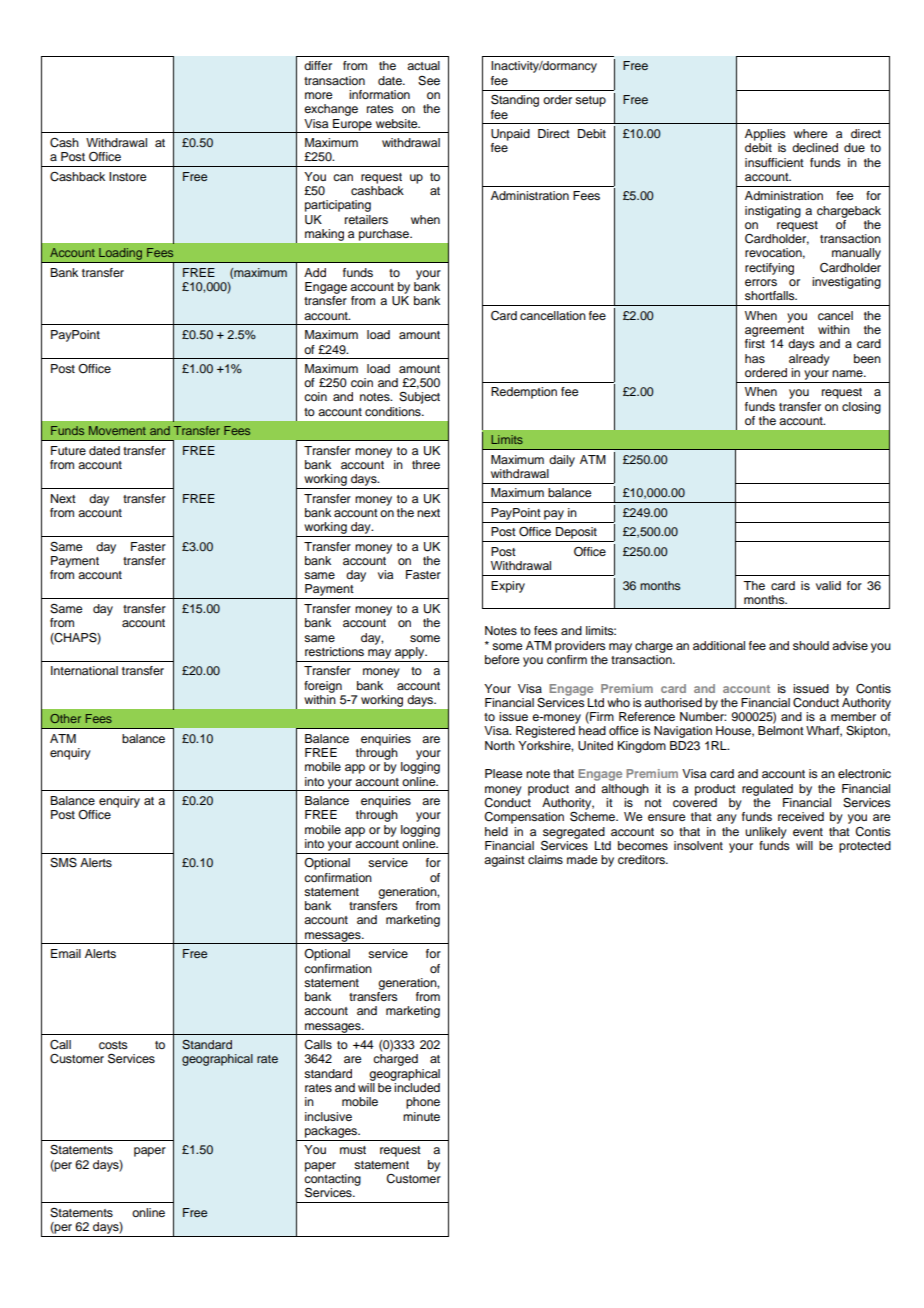  What do you see at coordinates (502, 659) in the screenshot?
I see `before` at bounding box center [502, 659].
